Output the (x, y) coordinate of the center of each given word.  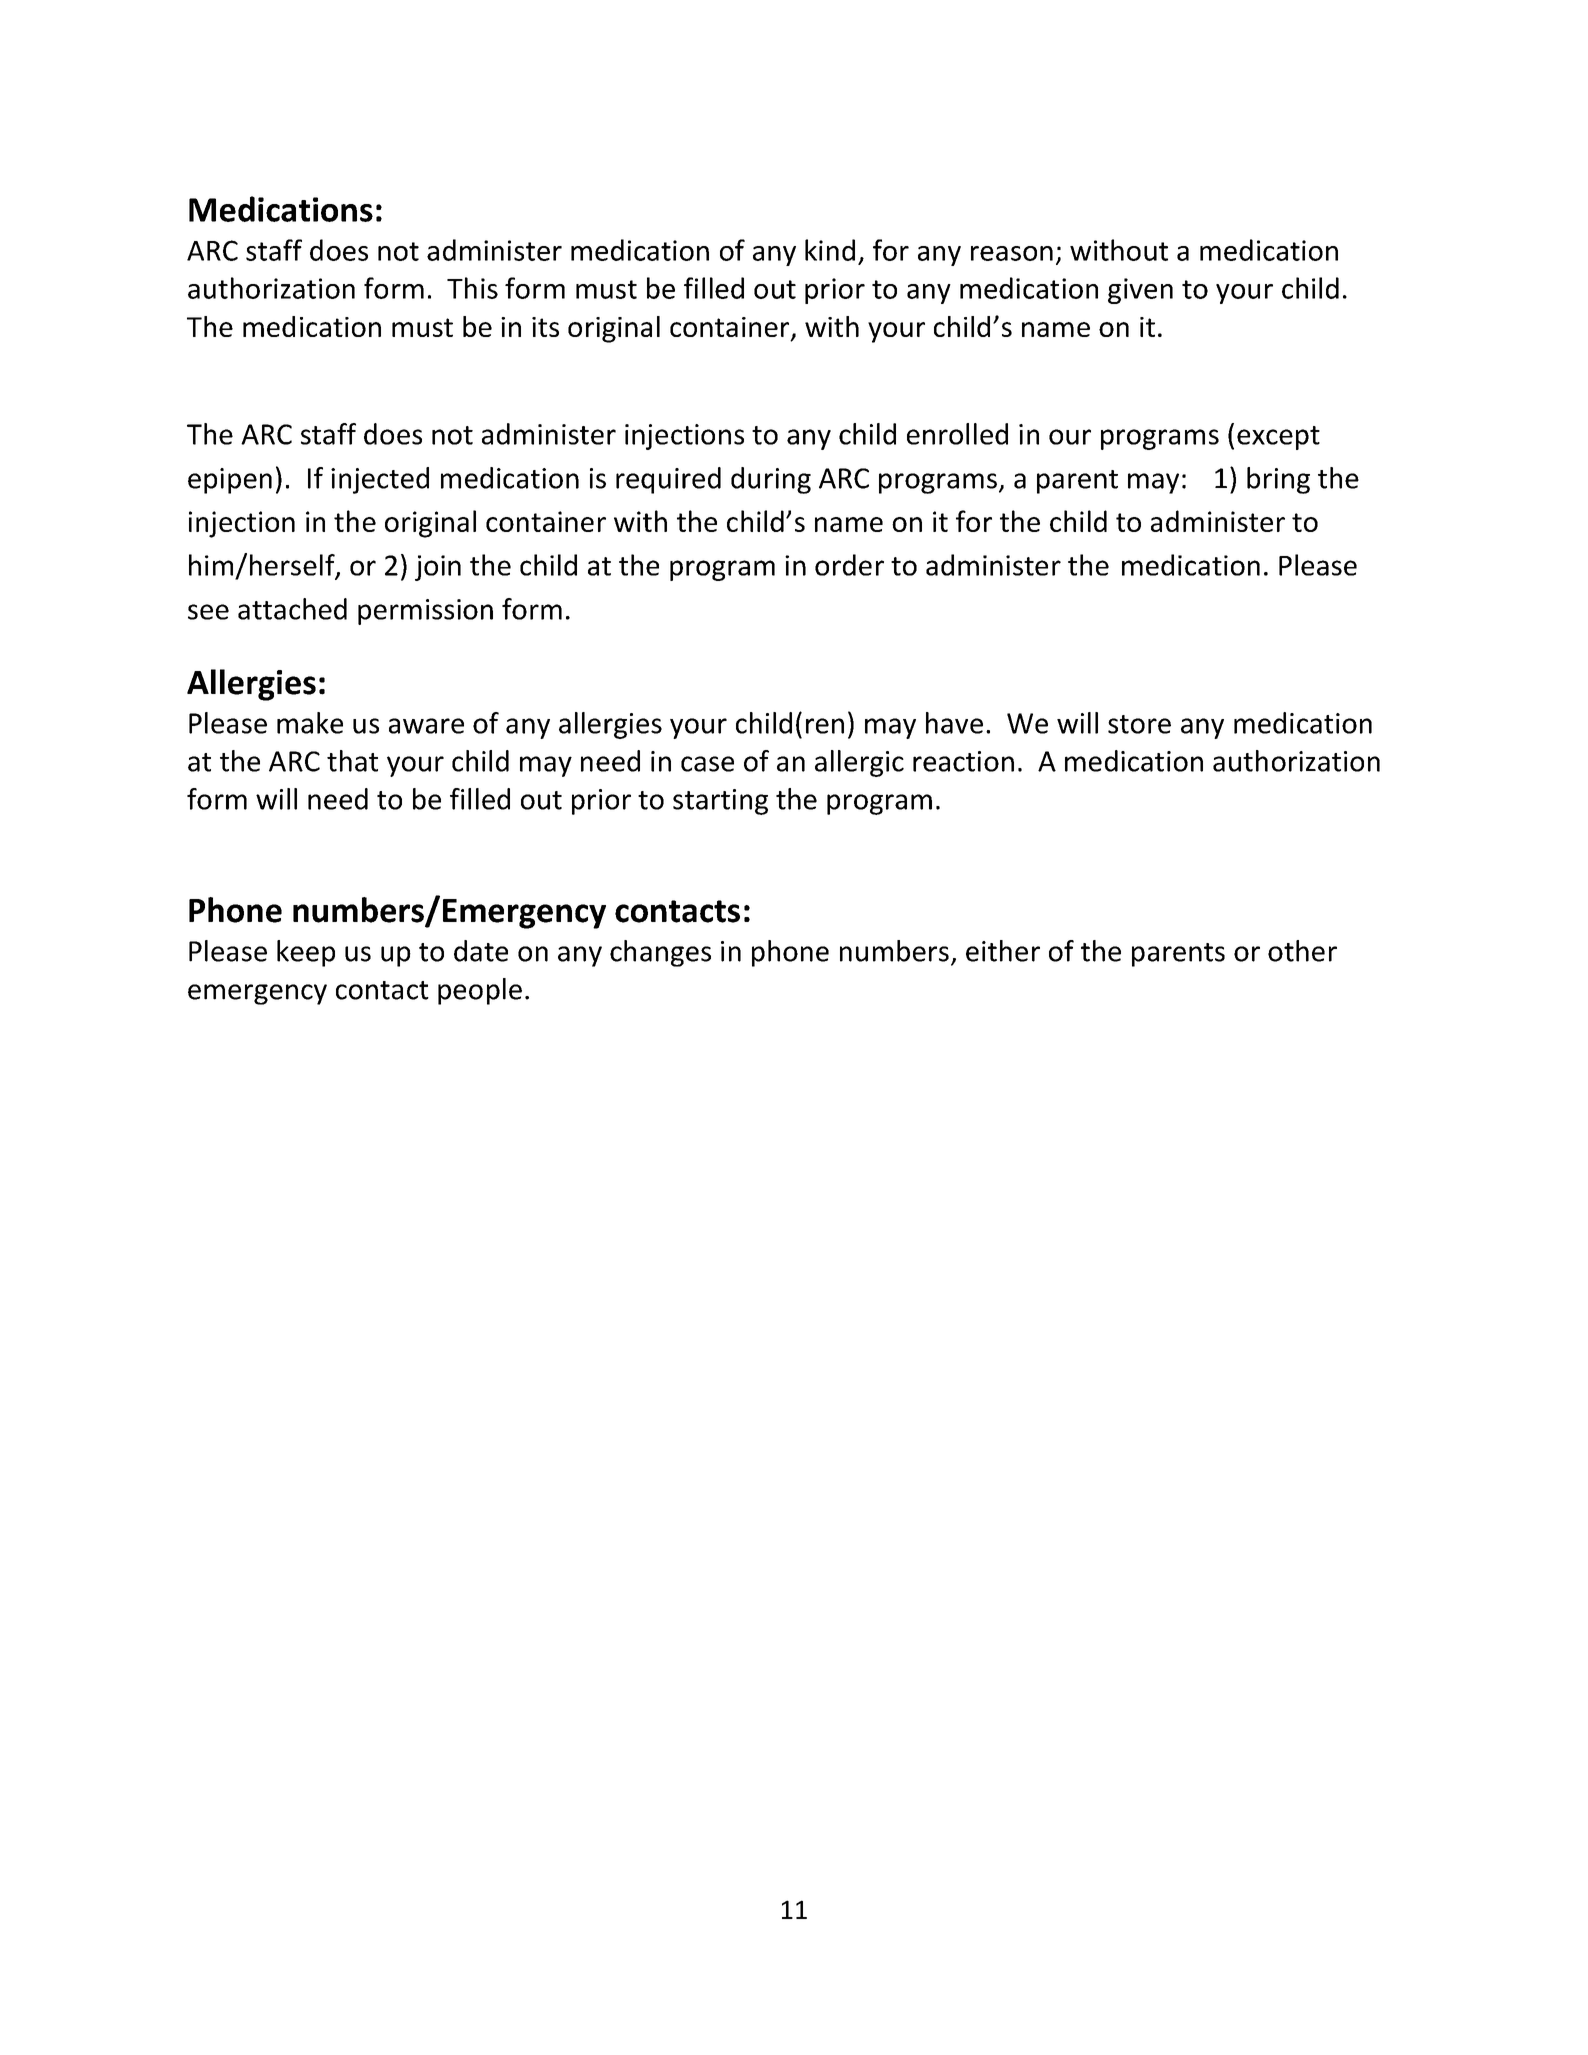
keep (306, 953)
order (849, 565)
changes (660, 953)
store (1139, 724)
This (472, 288)
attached (292, 609)
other (1302, 951)
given (1140, 291)
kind (830, 250)
